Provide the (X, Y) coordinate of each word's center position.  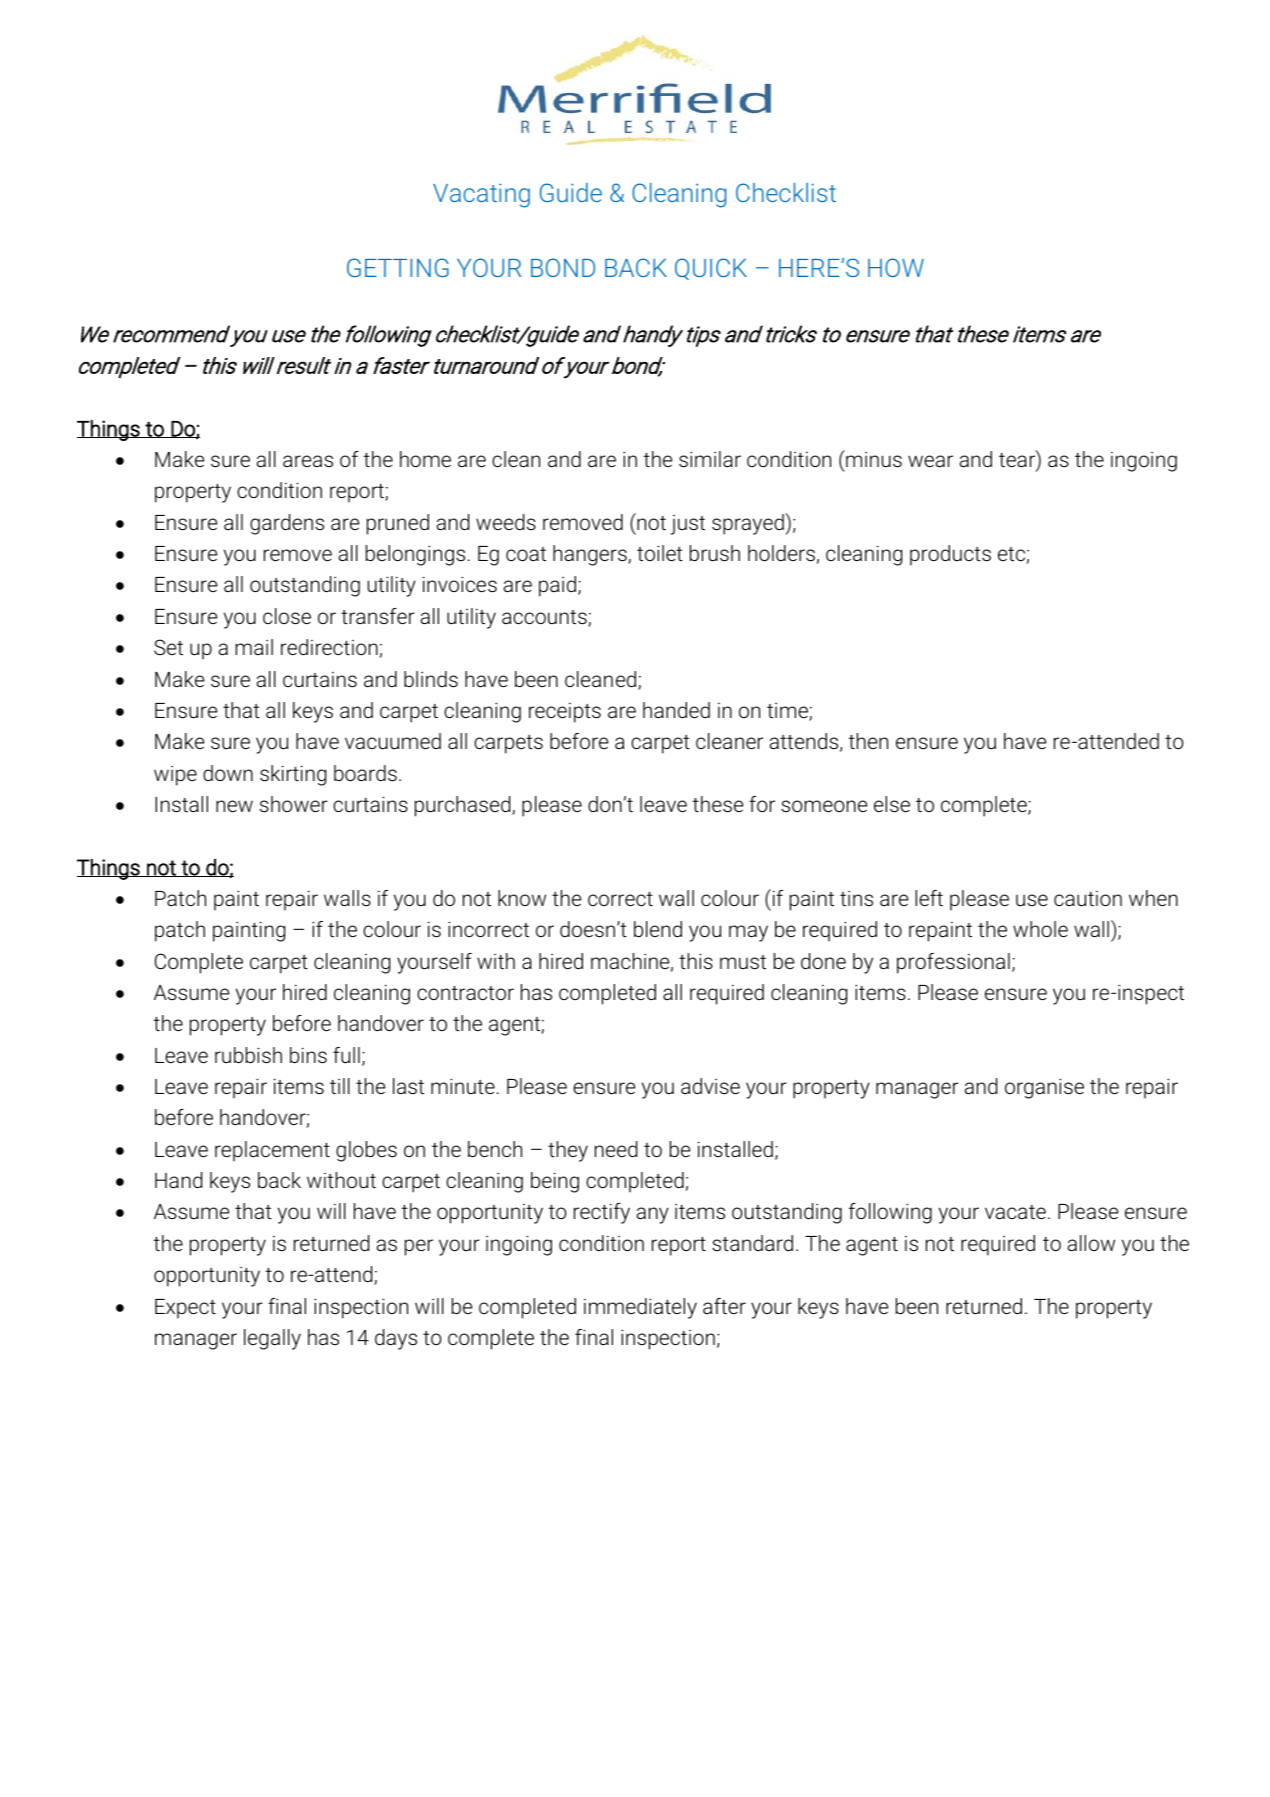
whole (1040, 929)
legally (272, 1339)
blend (658, 929)
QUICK (711, 269)
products (950, 555)
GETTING (398, 267)
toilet (660, 553)
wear (930, 461)
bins (308, 1055)
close (287, 616)
